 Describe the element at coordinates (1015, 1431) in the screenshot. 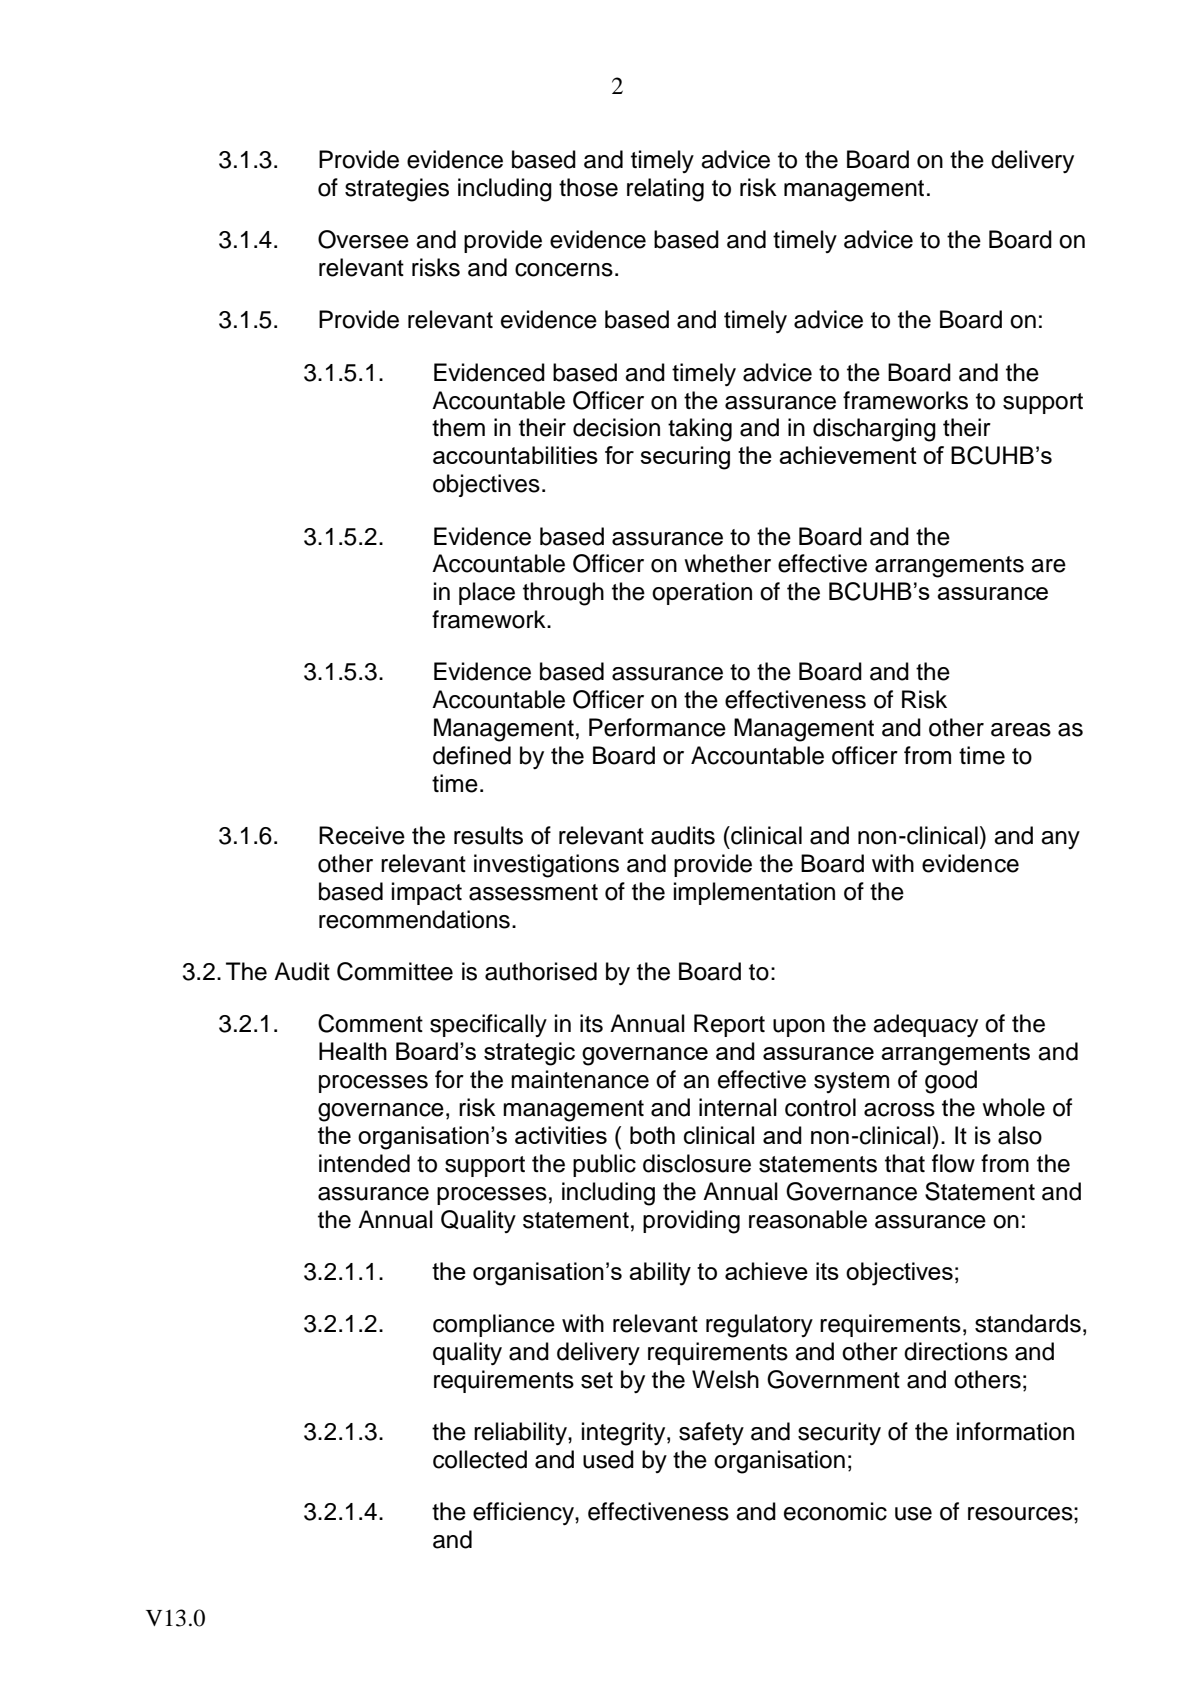

I see `information` at that location.
